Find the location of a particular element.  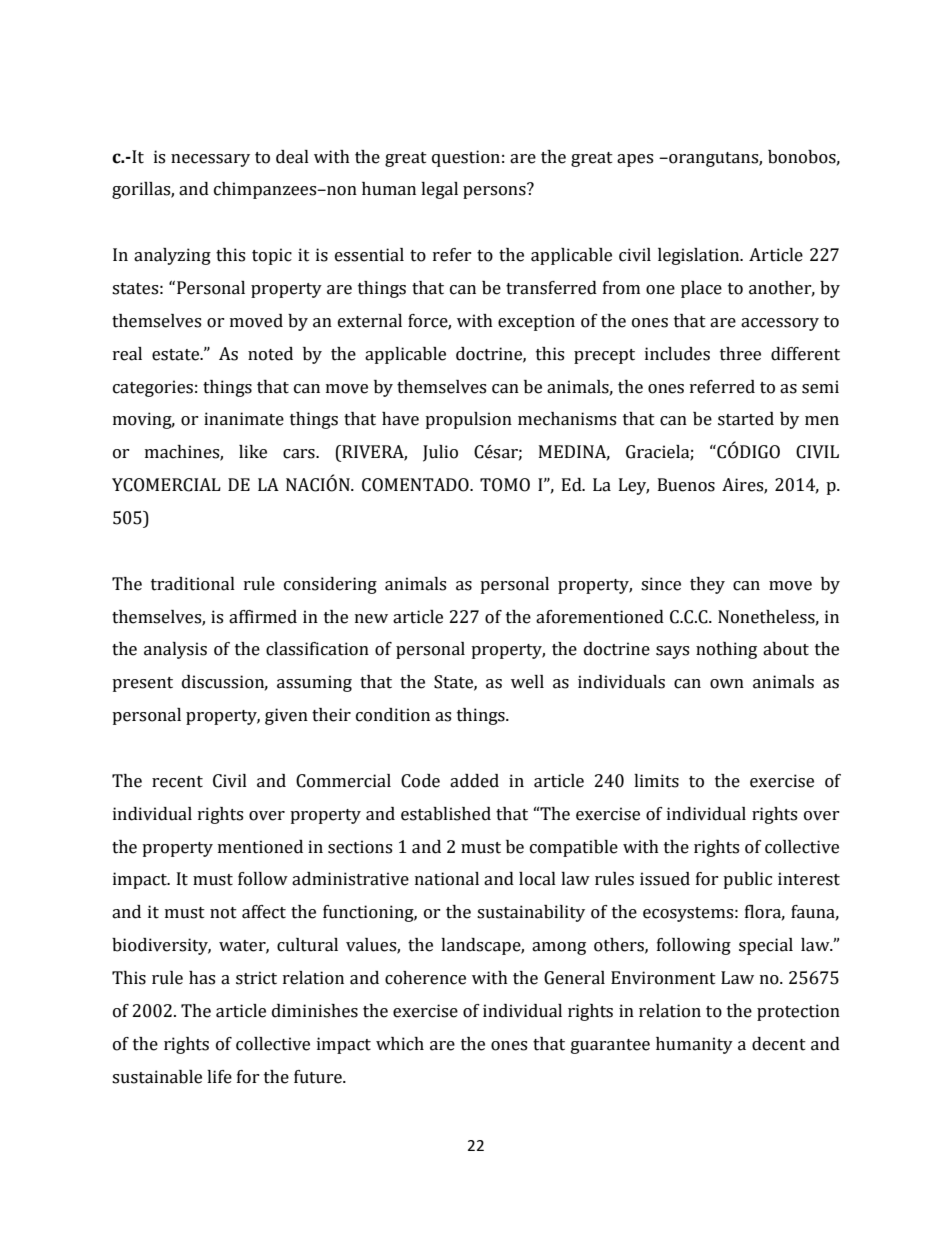

necessary is located at coordinates (210, 160).
